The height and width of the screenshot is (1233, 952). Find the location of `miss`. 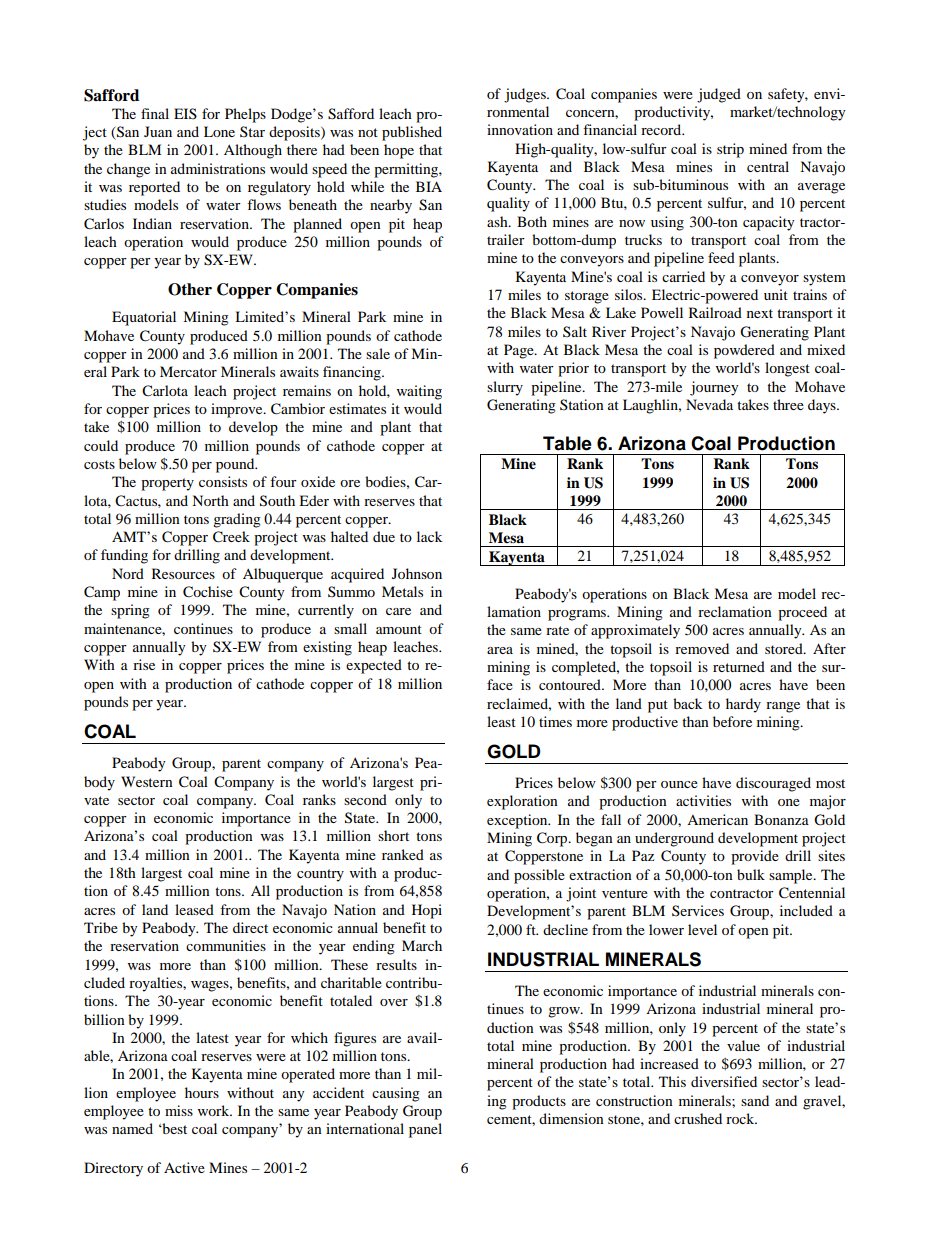

miss is located at coordinates (179, 1110).
